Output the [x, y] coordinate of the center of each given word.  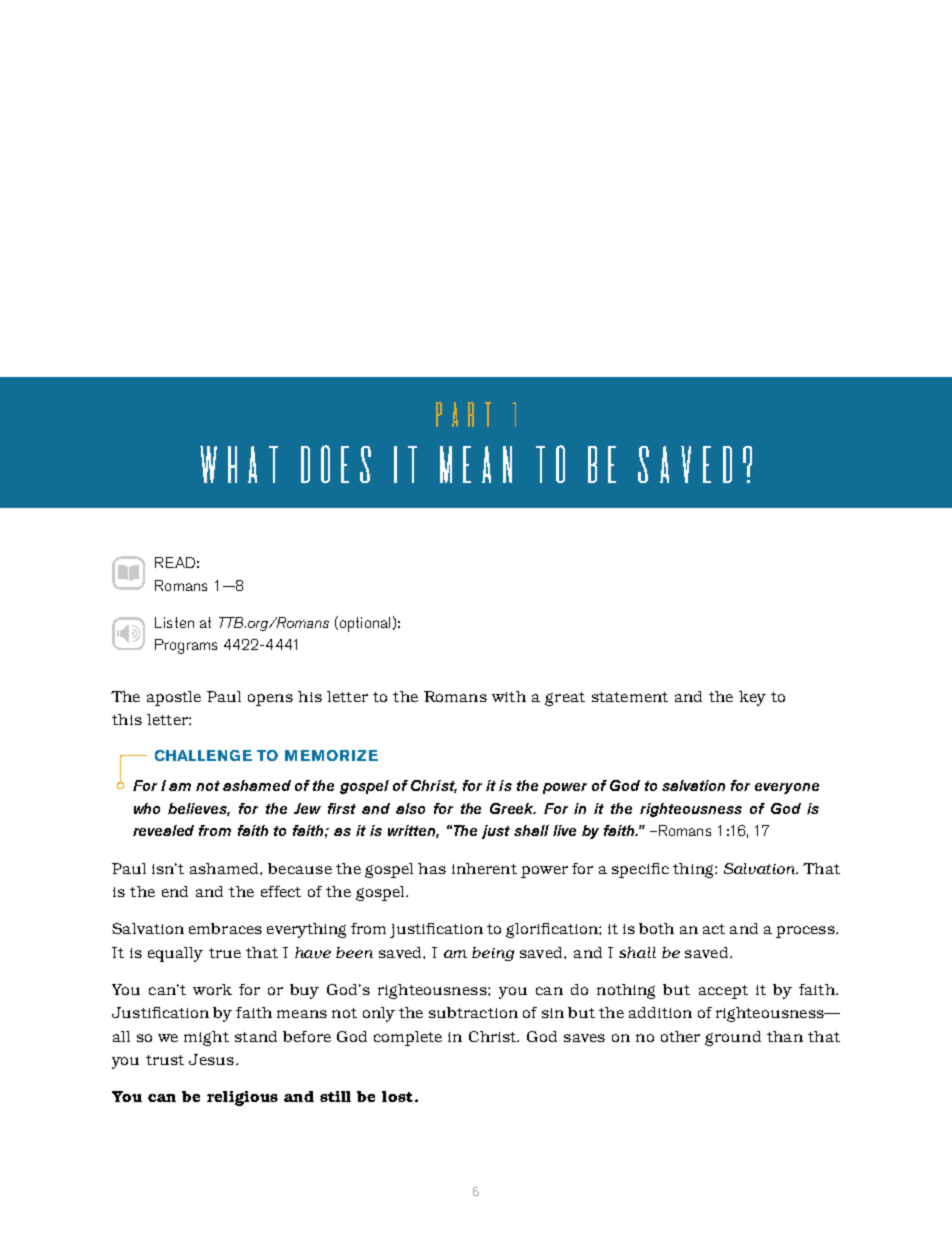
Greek [513, 808]
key [752, 698]
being [493, 954]
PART [463, 414]
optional [363, 624]
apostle [174, 698]
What [239, 464]
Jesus [211, 1059]
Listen [174, 622]
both [656, 928]
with [509, 696]
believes [199, 809]
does [336, 464]
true [225, 953]
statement [630, 697]
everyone [787, 788]
